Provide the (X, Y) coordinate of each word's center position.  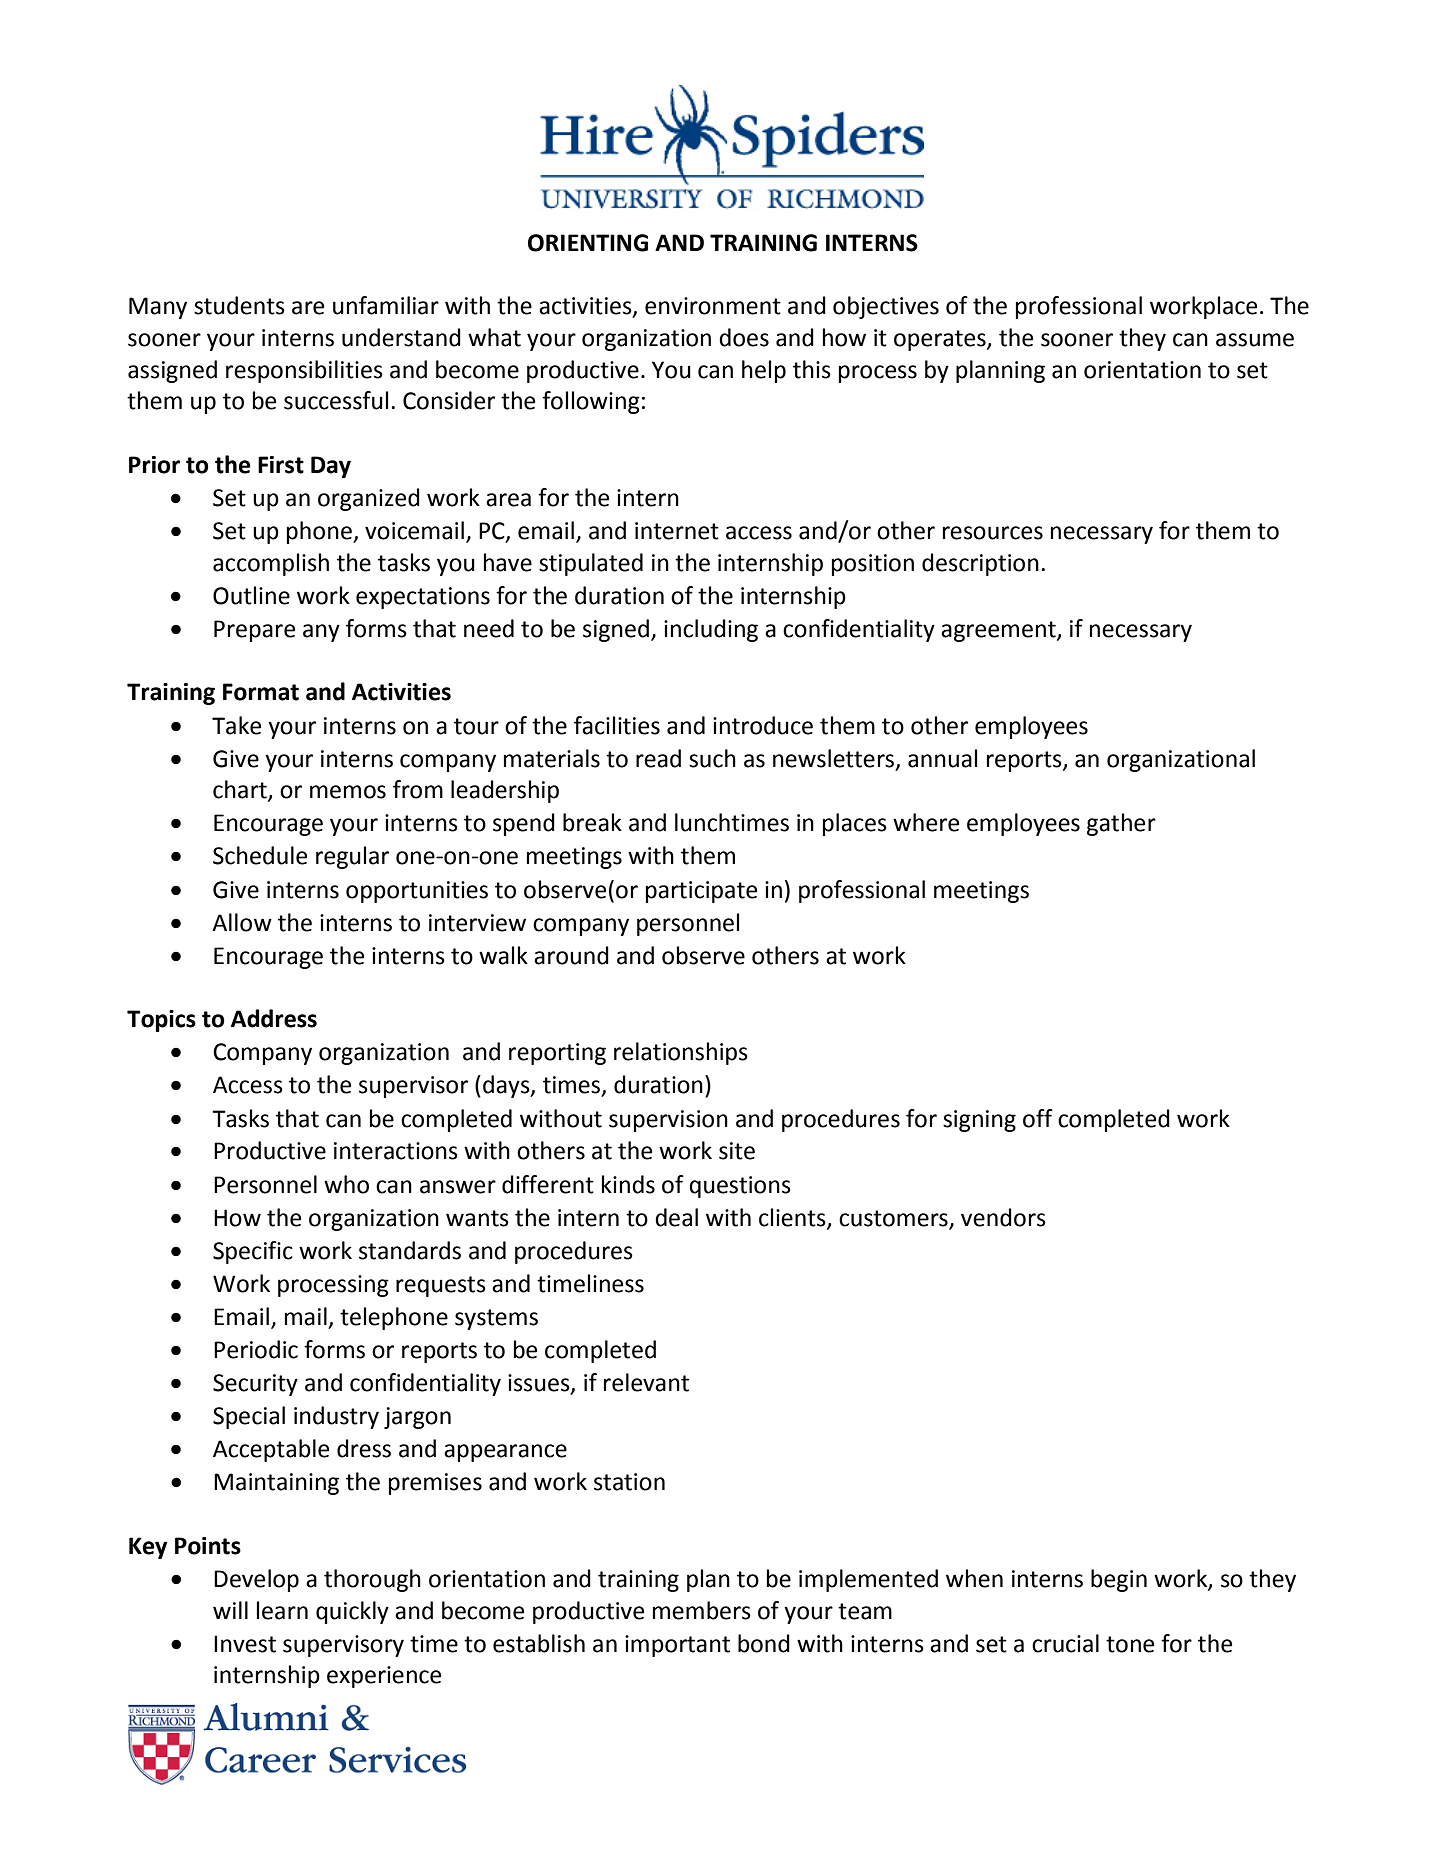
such (712, 758)
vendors (1003, 1217)
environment (713, 306)
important (677, 1646)
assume (1255, 340)
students (239, 305)
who (346, 1184)
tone (1130, 1644)
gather (1121, 824)
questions (740, 1187)
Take (236, 725)
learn (282, 1610)
